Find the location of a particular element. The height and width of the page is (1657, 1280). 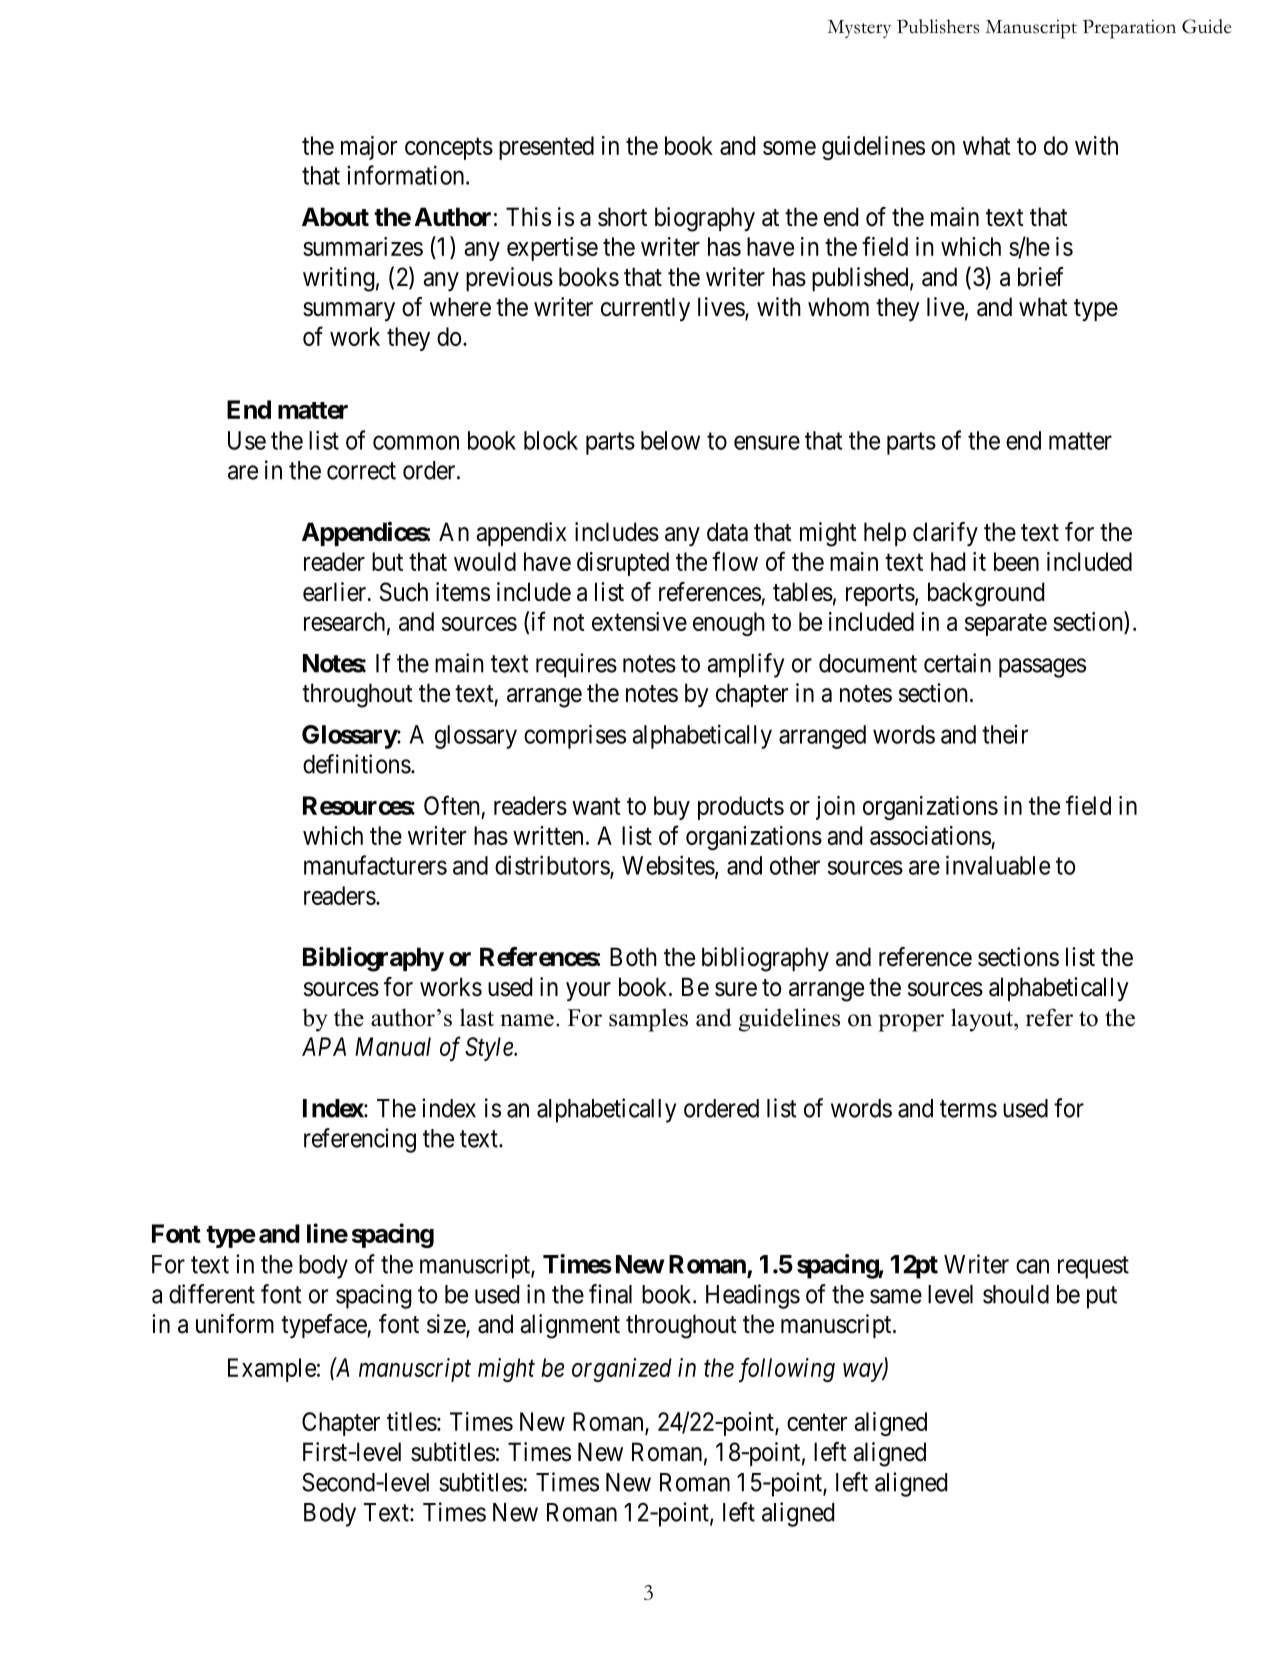

buy is located at coordinates (672, 808).
